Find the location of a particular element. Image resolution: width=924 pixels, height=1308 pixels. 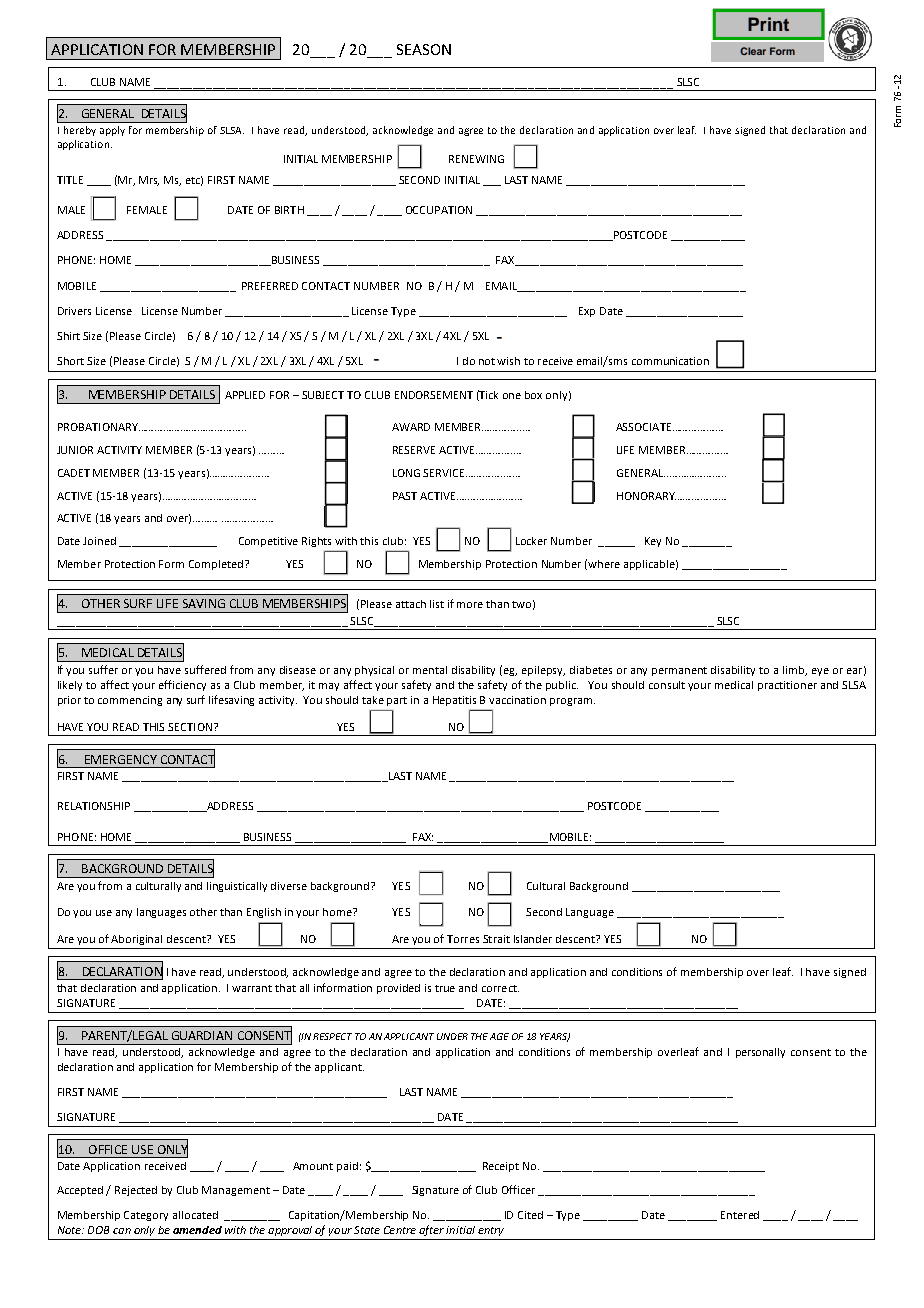

Key is located at coordinates (653, 542).
